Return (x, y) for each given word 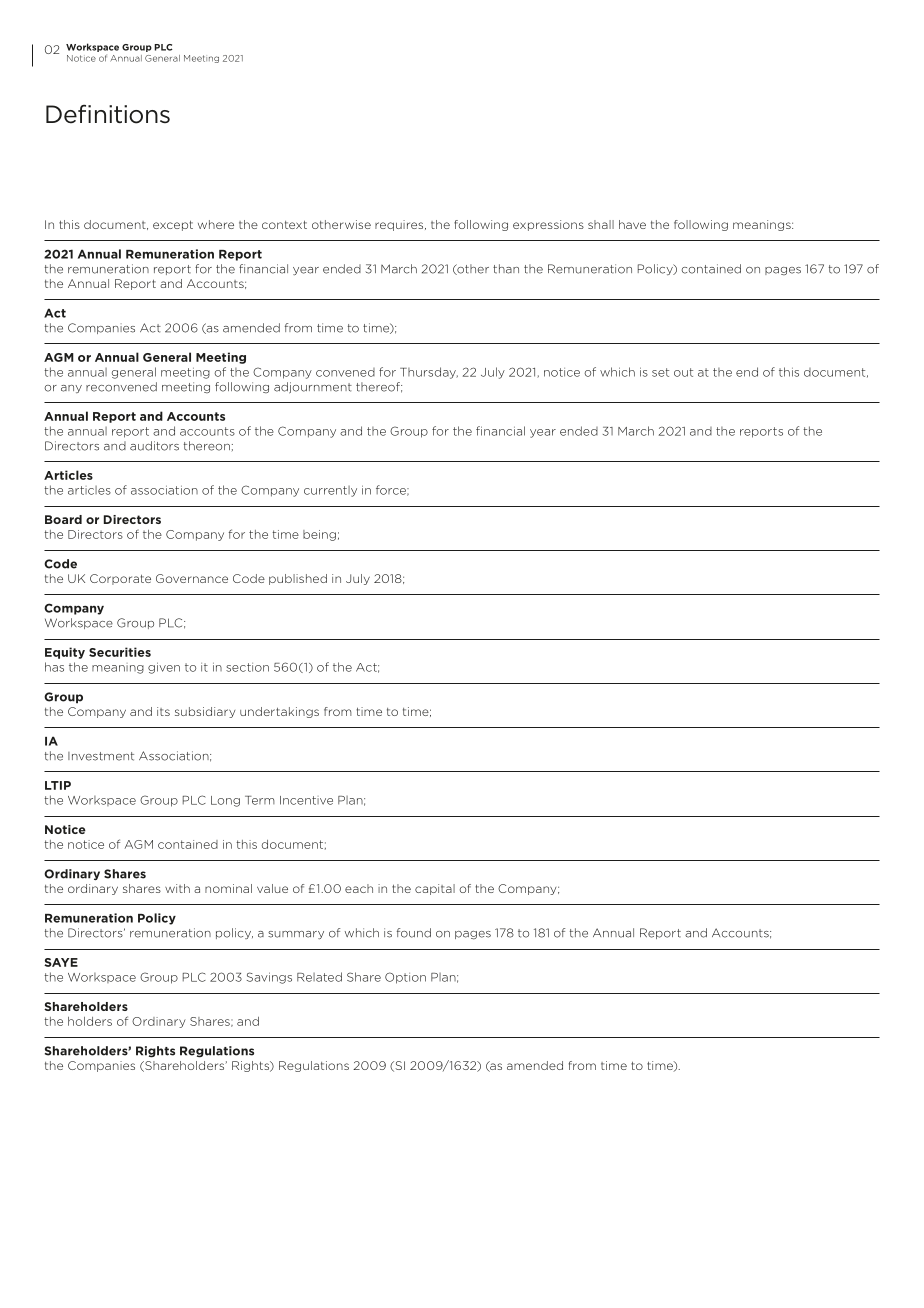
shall (601, 224)
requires (400, 225)
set (660, 372)
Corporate (120, 579)
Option (405, 978)
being (319, 535)
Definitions (108, 114)
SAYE (61, 962)
